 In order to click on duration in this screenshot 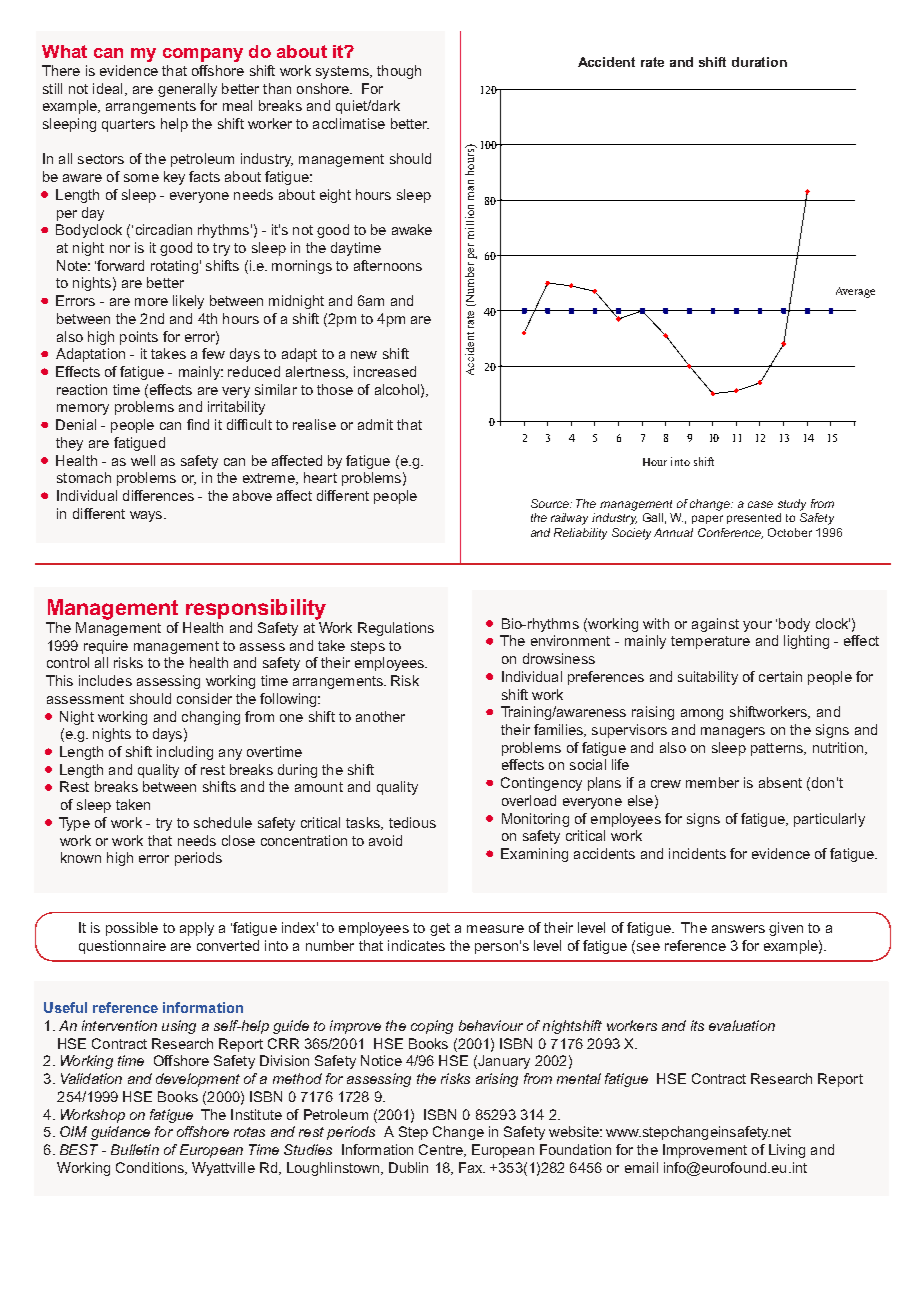, I will do `click(759, 62)`.
